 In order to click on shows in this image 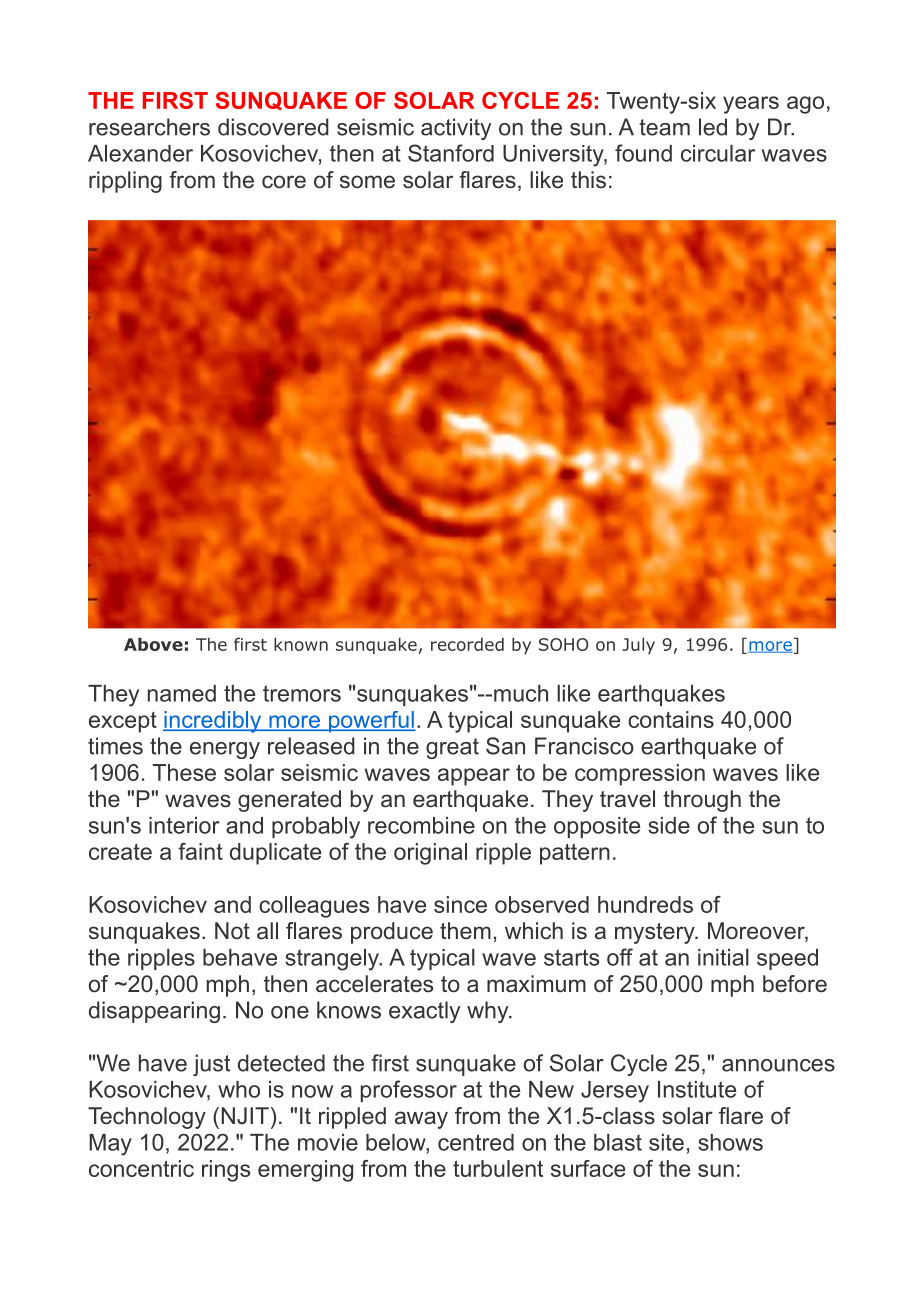, I will do `click(730, 1142)`.
